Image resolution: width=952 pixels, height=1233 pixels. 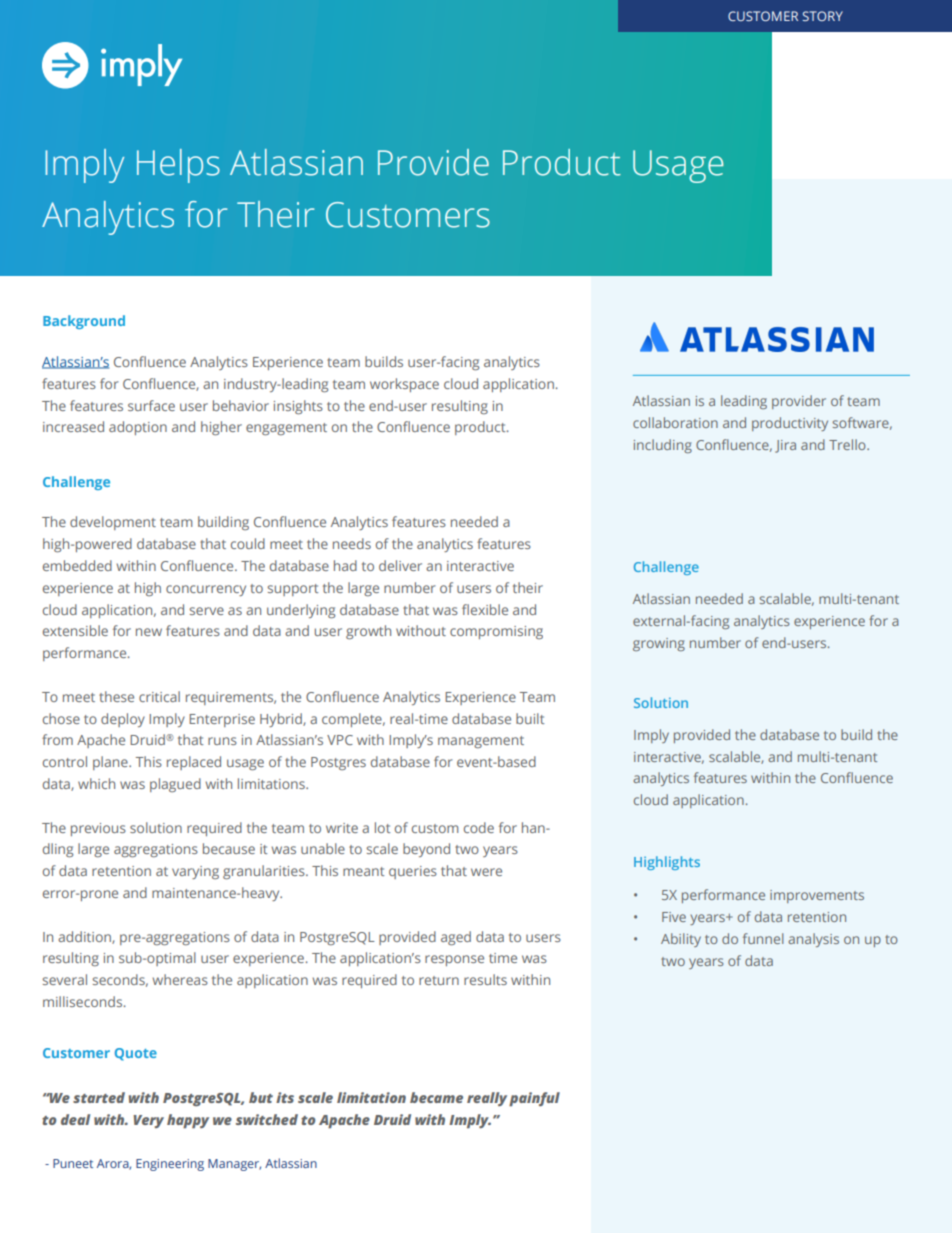 What do you see at coordinates (436, 1097) in the page?
I see `became` at bounding box center [436, 1097].
